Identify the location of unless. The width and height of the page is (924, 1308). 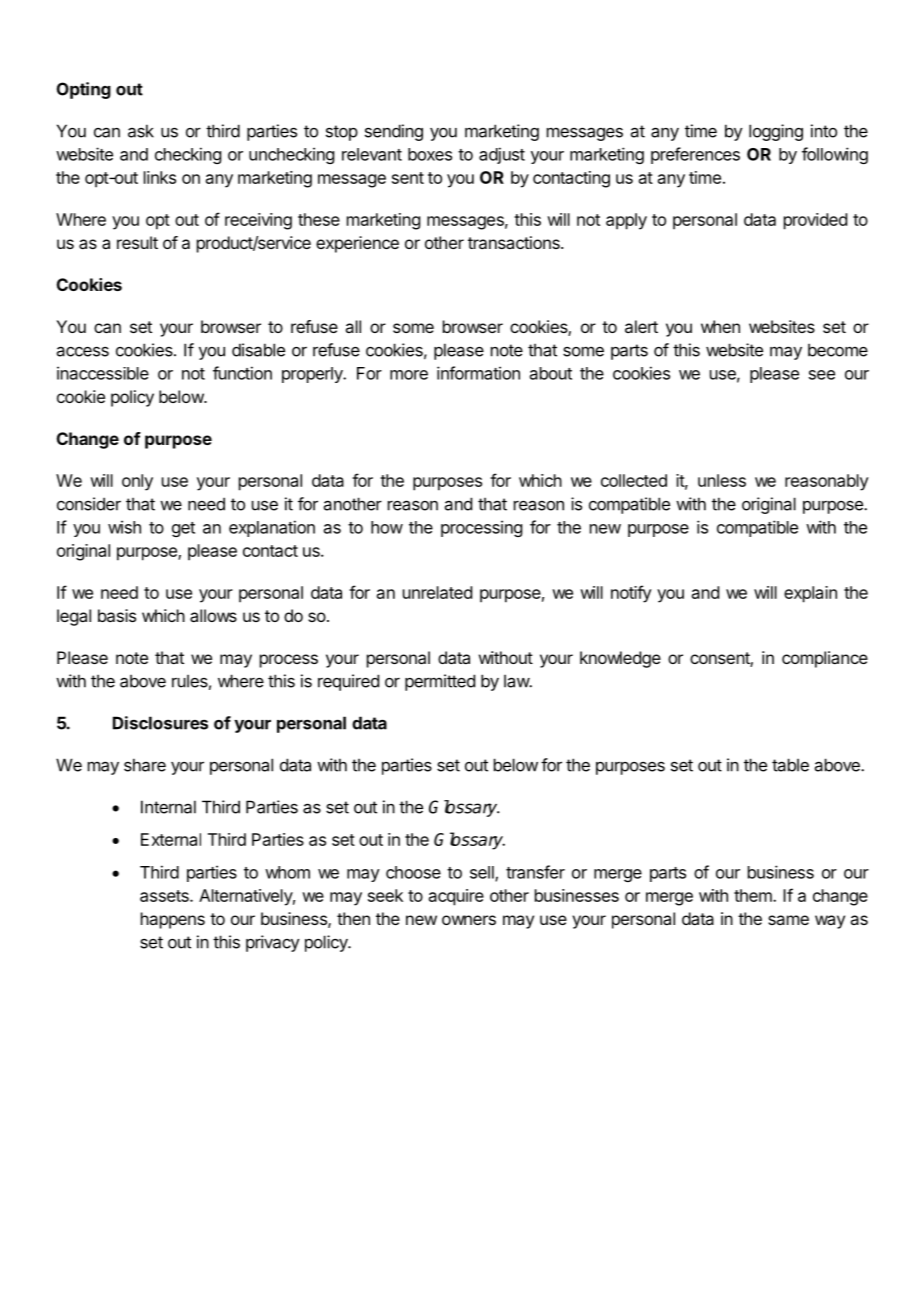
(722, 480).
